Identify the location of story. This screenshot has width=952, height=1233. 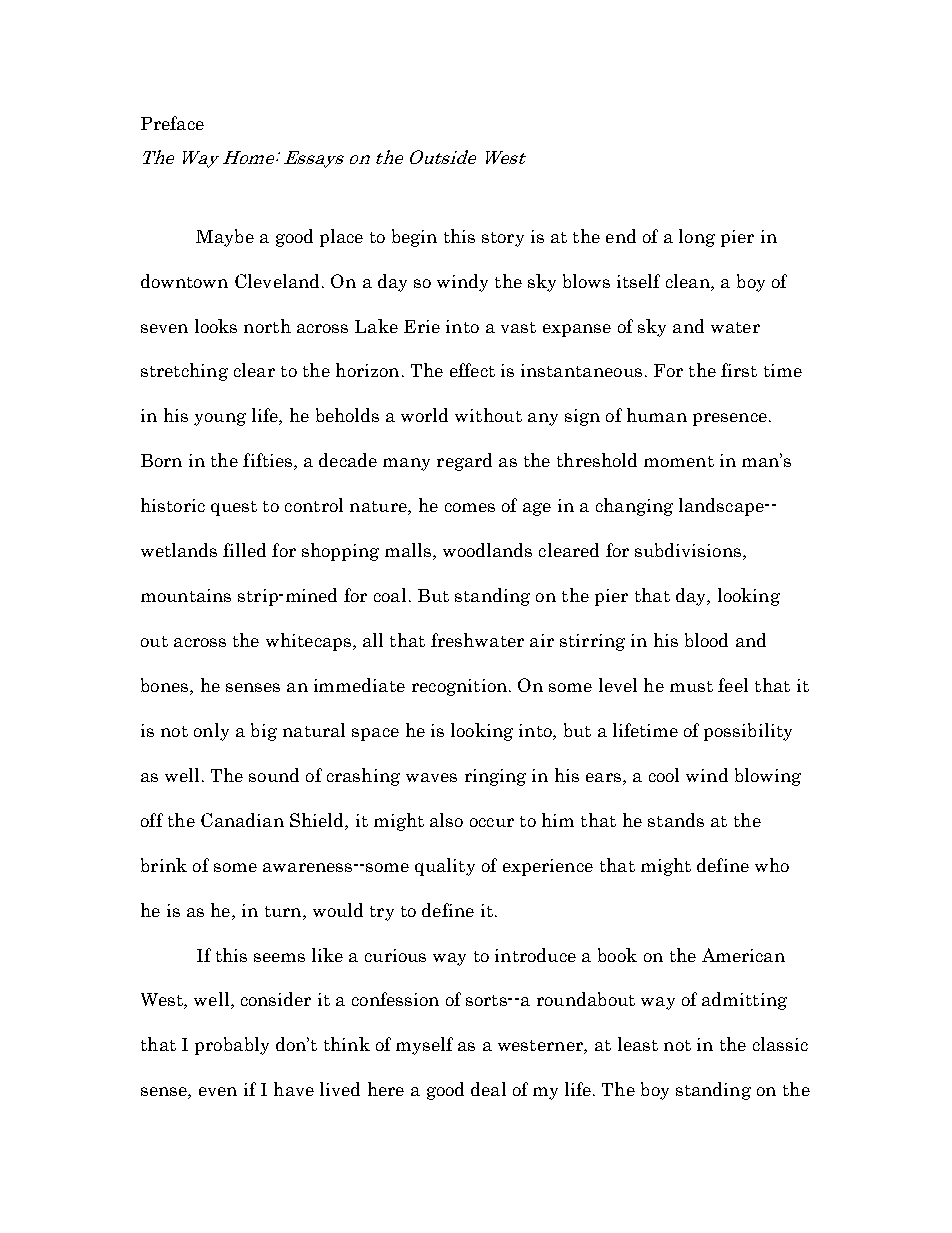
(503, 239).
